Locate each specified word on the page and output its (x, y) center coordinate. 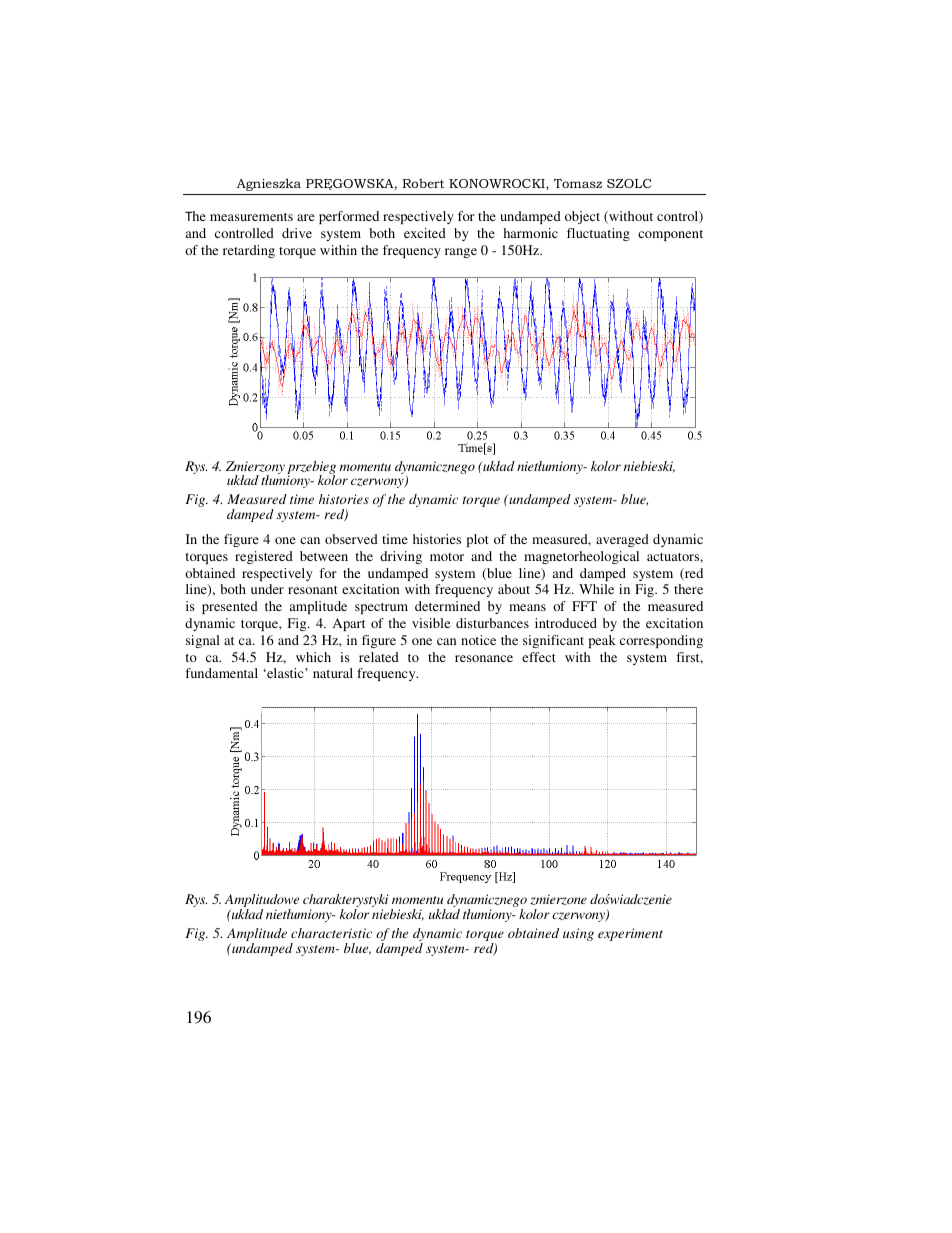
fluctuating (598, 234)
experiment (630, 934)
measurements (251, 217)
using (578, 934)
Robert (423, 183)
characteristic (331, 933)
